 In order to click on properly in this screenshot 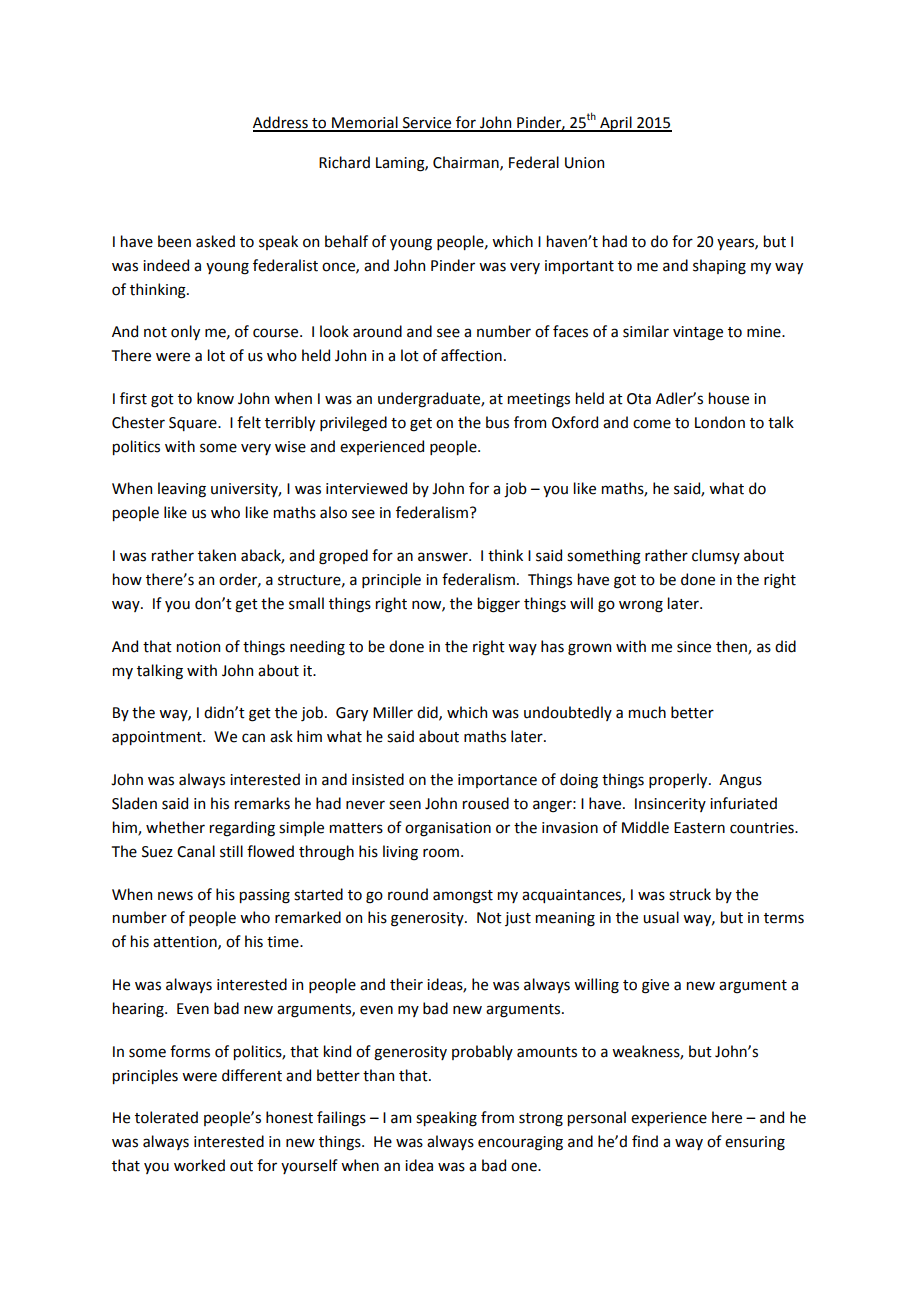, I will do `click(679, 780)`.
